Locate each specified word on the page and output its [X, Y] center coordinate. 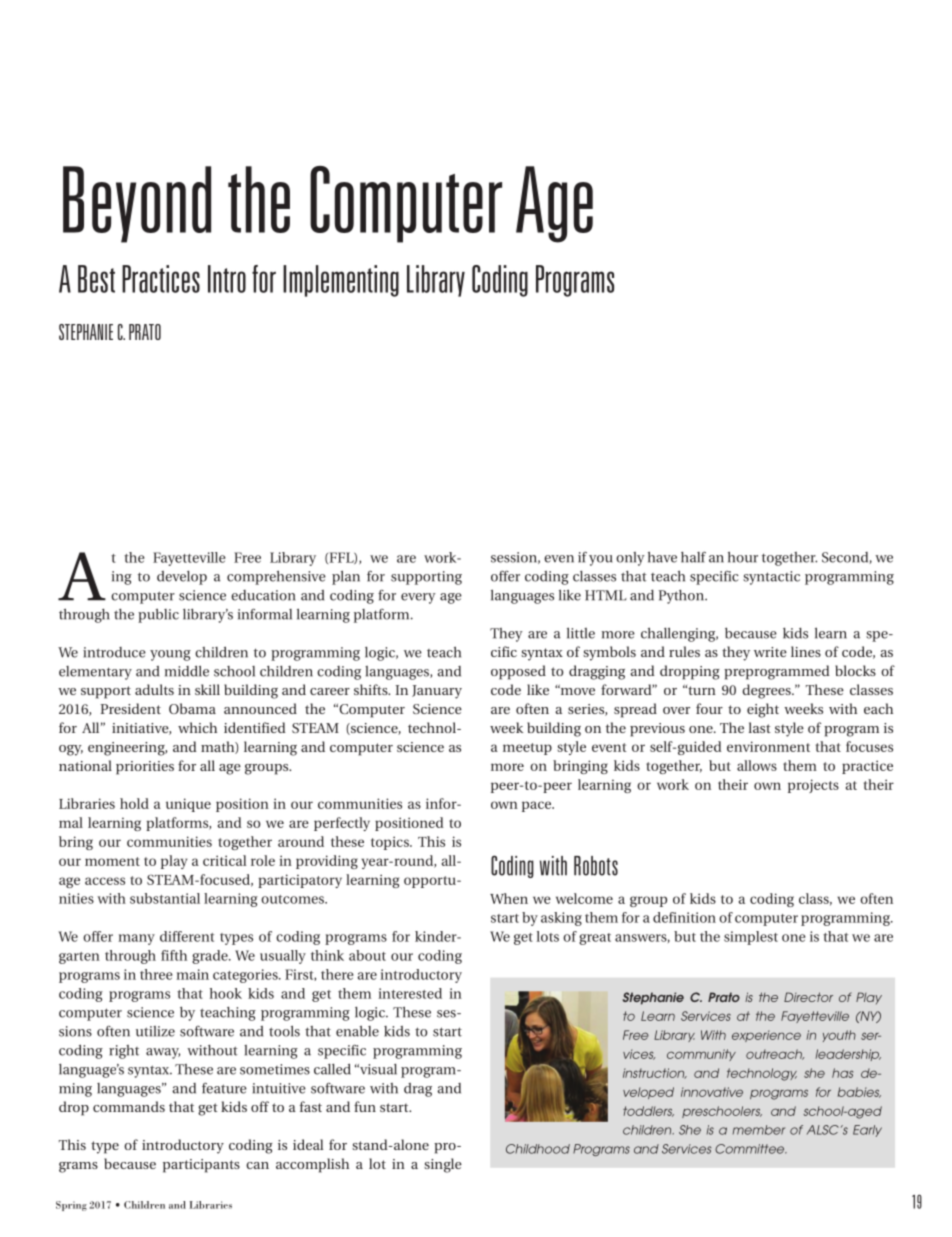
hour [743, 557]
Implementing [341, 281]
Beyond [137, 204]
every [418, 598]
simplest [751, 938]
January [437, 692]
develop [182, 578]
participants [201, 1166]
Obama [192, 708]
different [187, 936]
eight [763, 710]
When [509, 898]
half [693, 557]
